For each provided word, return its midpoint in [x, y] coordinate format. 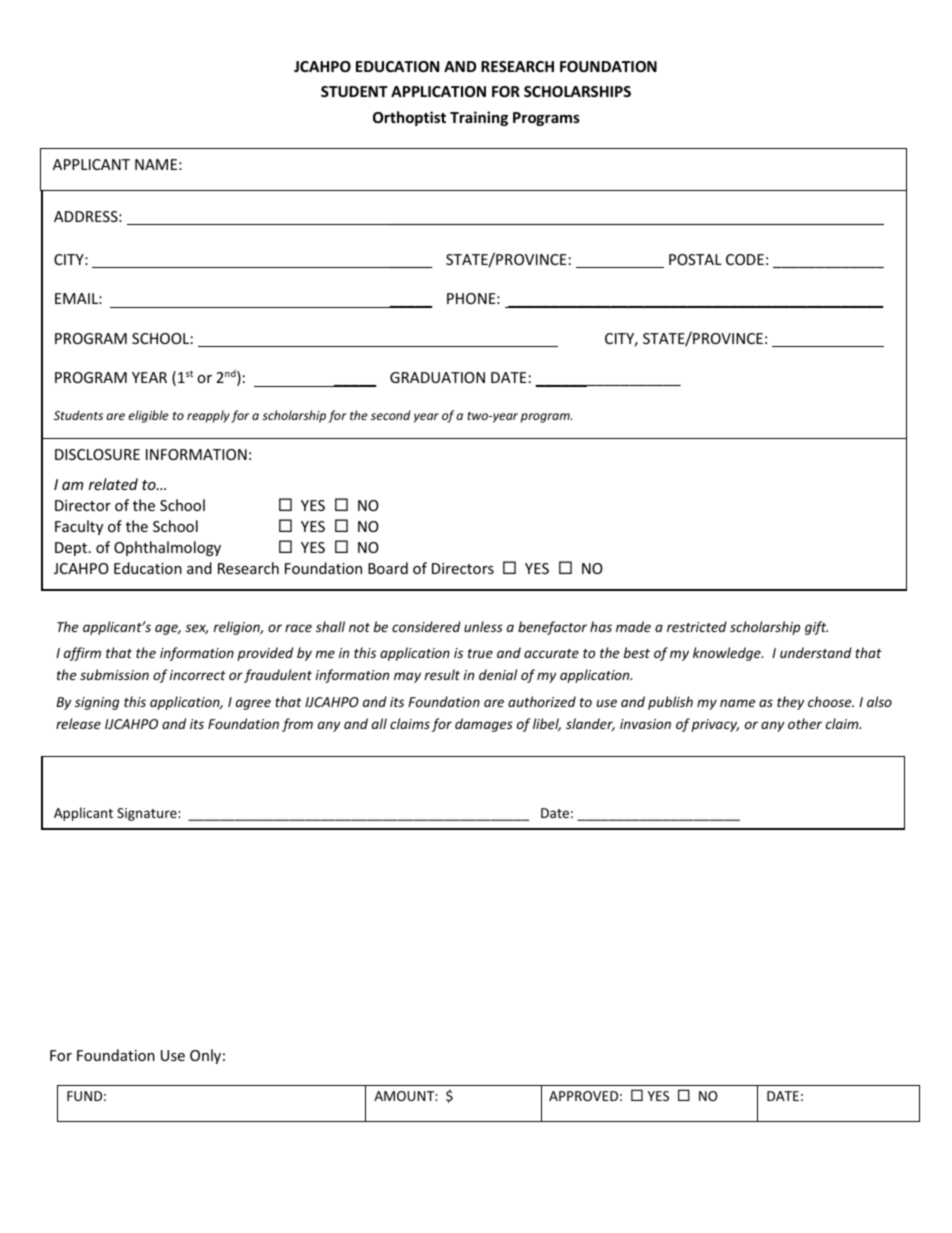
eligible [149, 416]
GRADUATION [437, 377]
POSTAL [695, 259]
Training [479, 118]
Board [388, 568]
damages [484, 725]
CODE [745, 259]
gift [816, 628]
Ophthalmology [167, 548]
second [391, 415]
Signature [148, 814]
